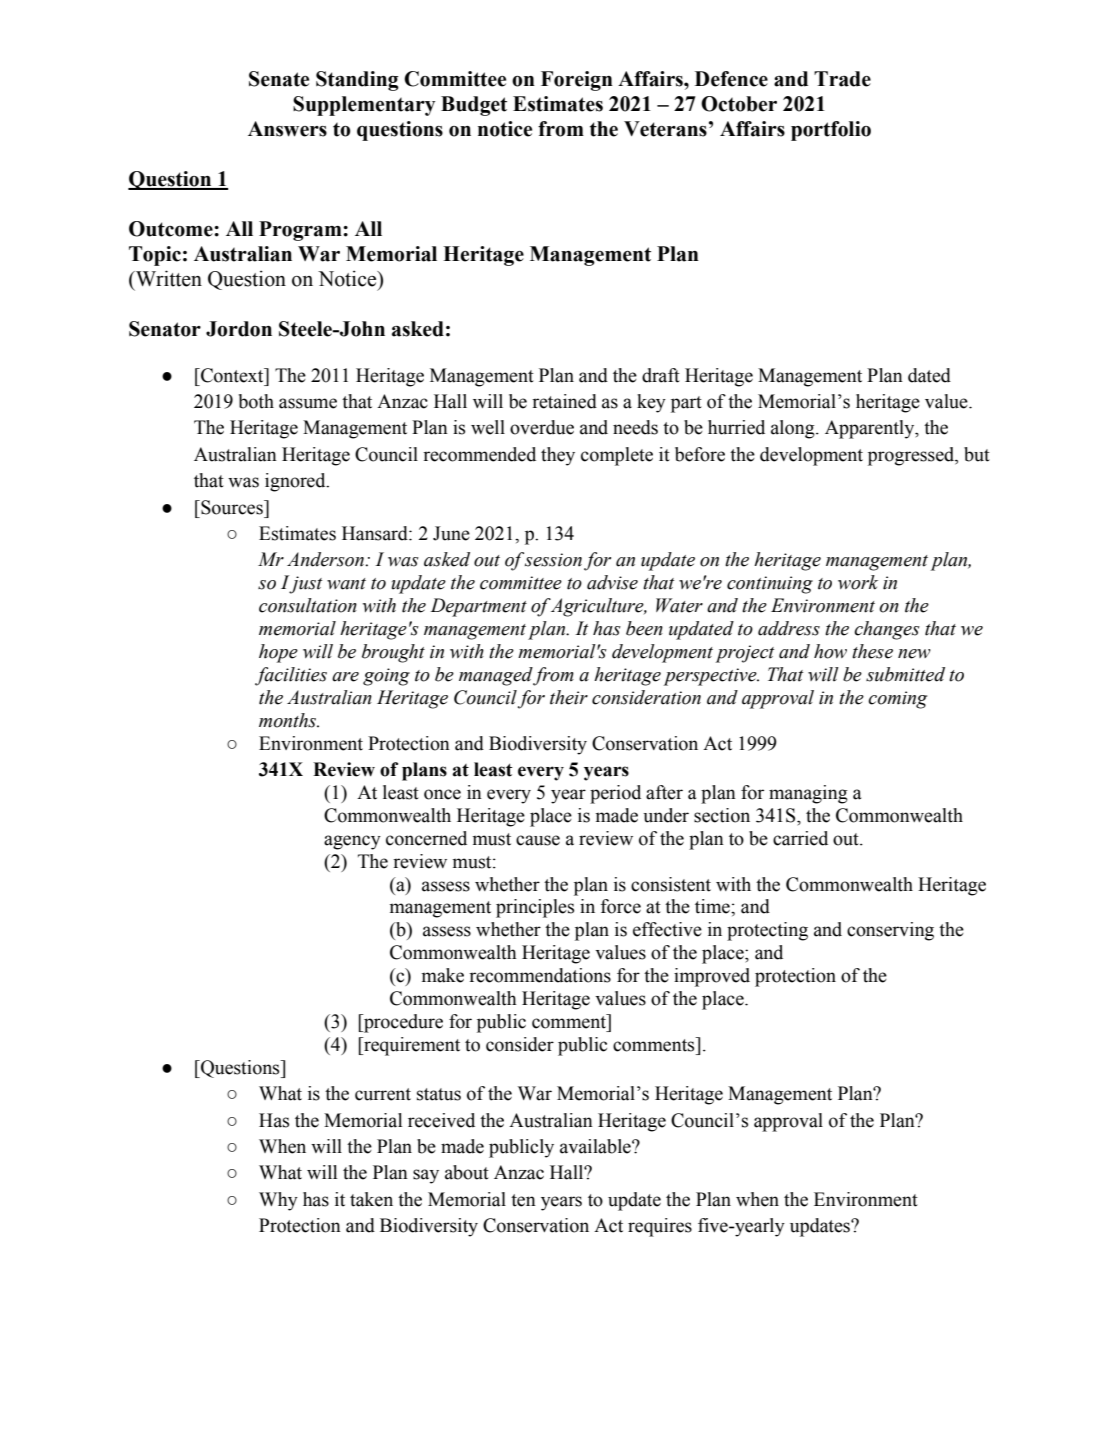 This screenshot has height=1435, width=1109. Describe the element at coordinates (538, 840) in the screenshot. I see `cause` at that location.
